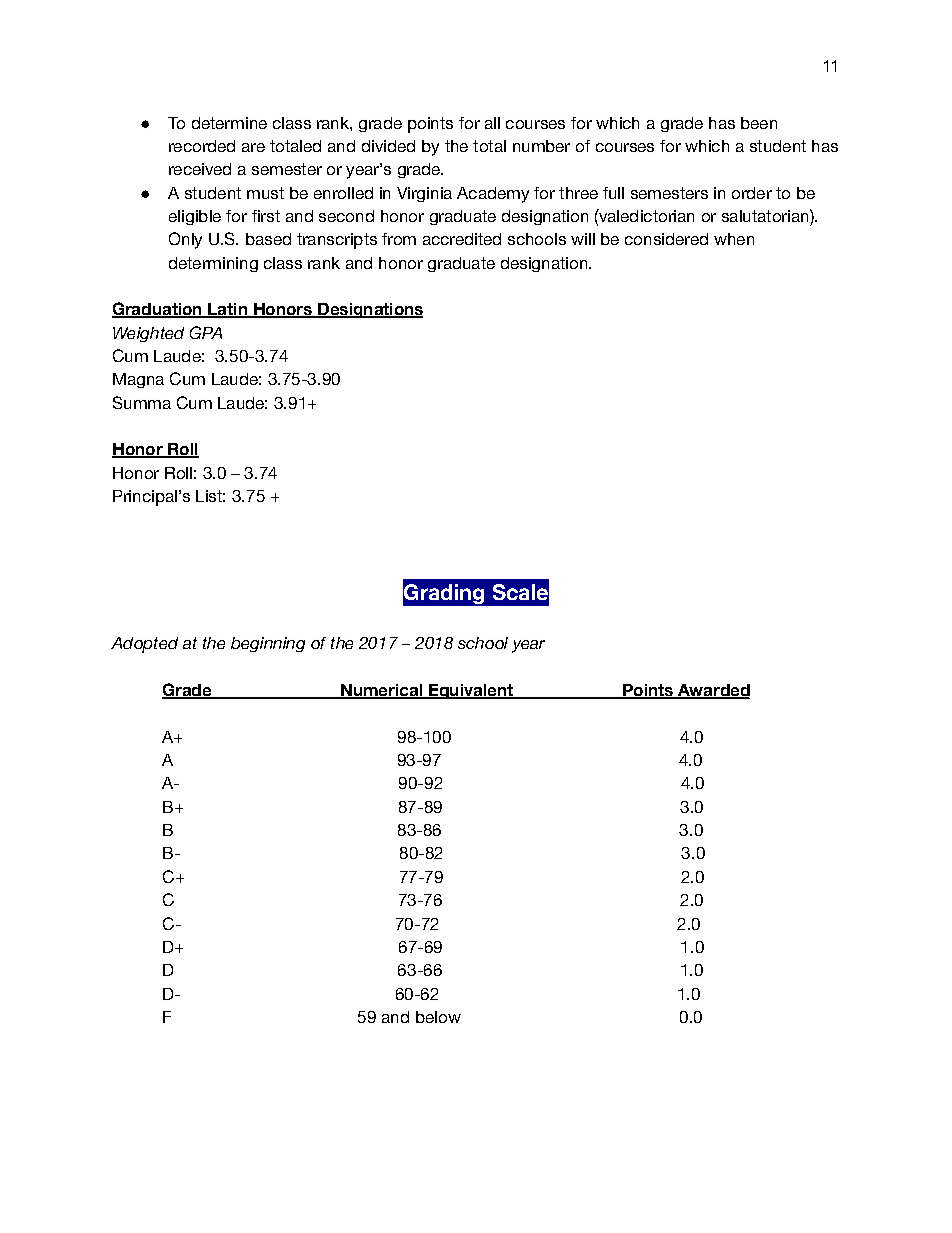  What do you see at coordinates (492, 123) in the image?
I see `all` at bounding box center [492, 123].
